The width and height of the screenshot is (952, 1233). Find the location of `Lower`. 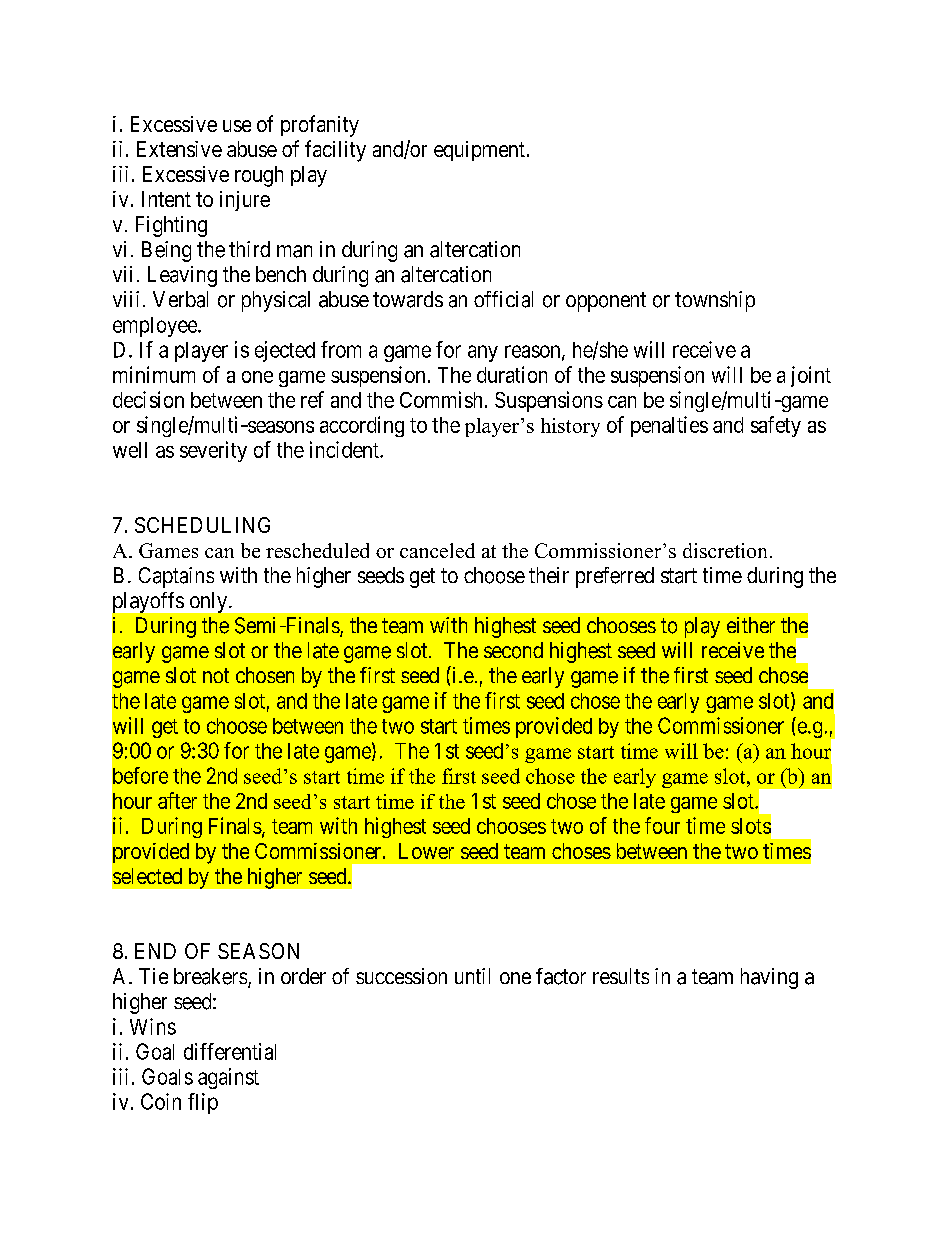

Lower is located at coordinates (426, 851).
